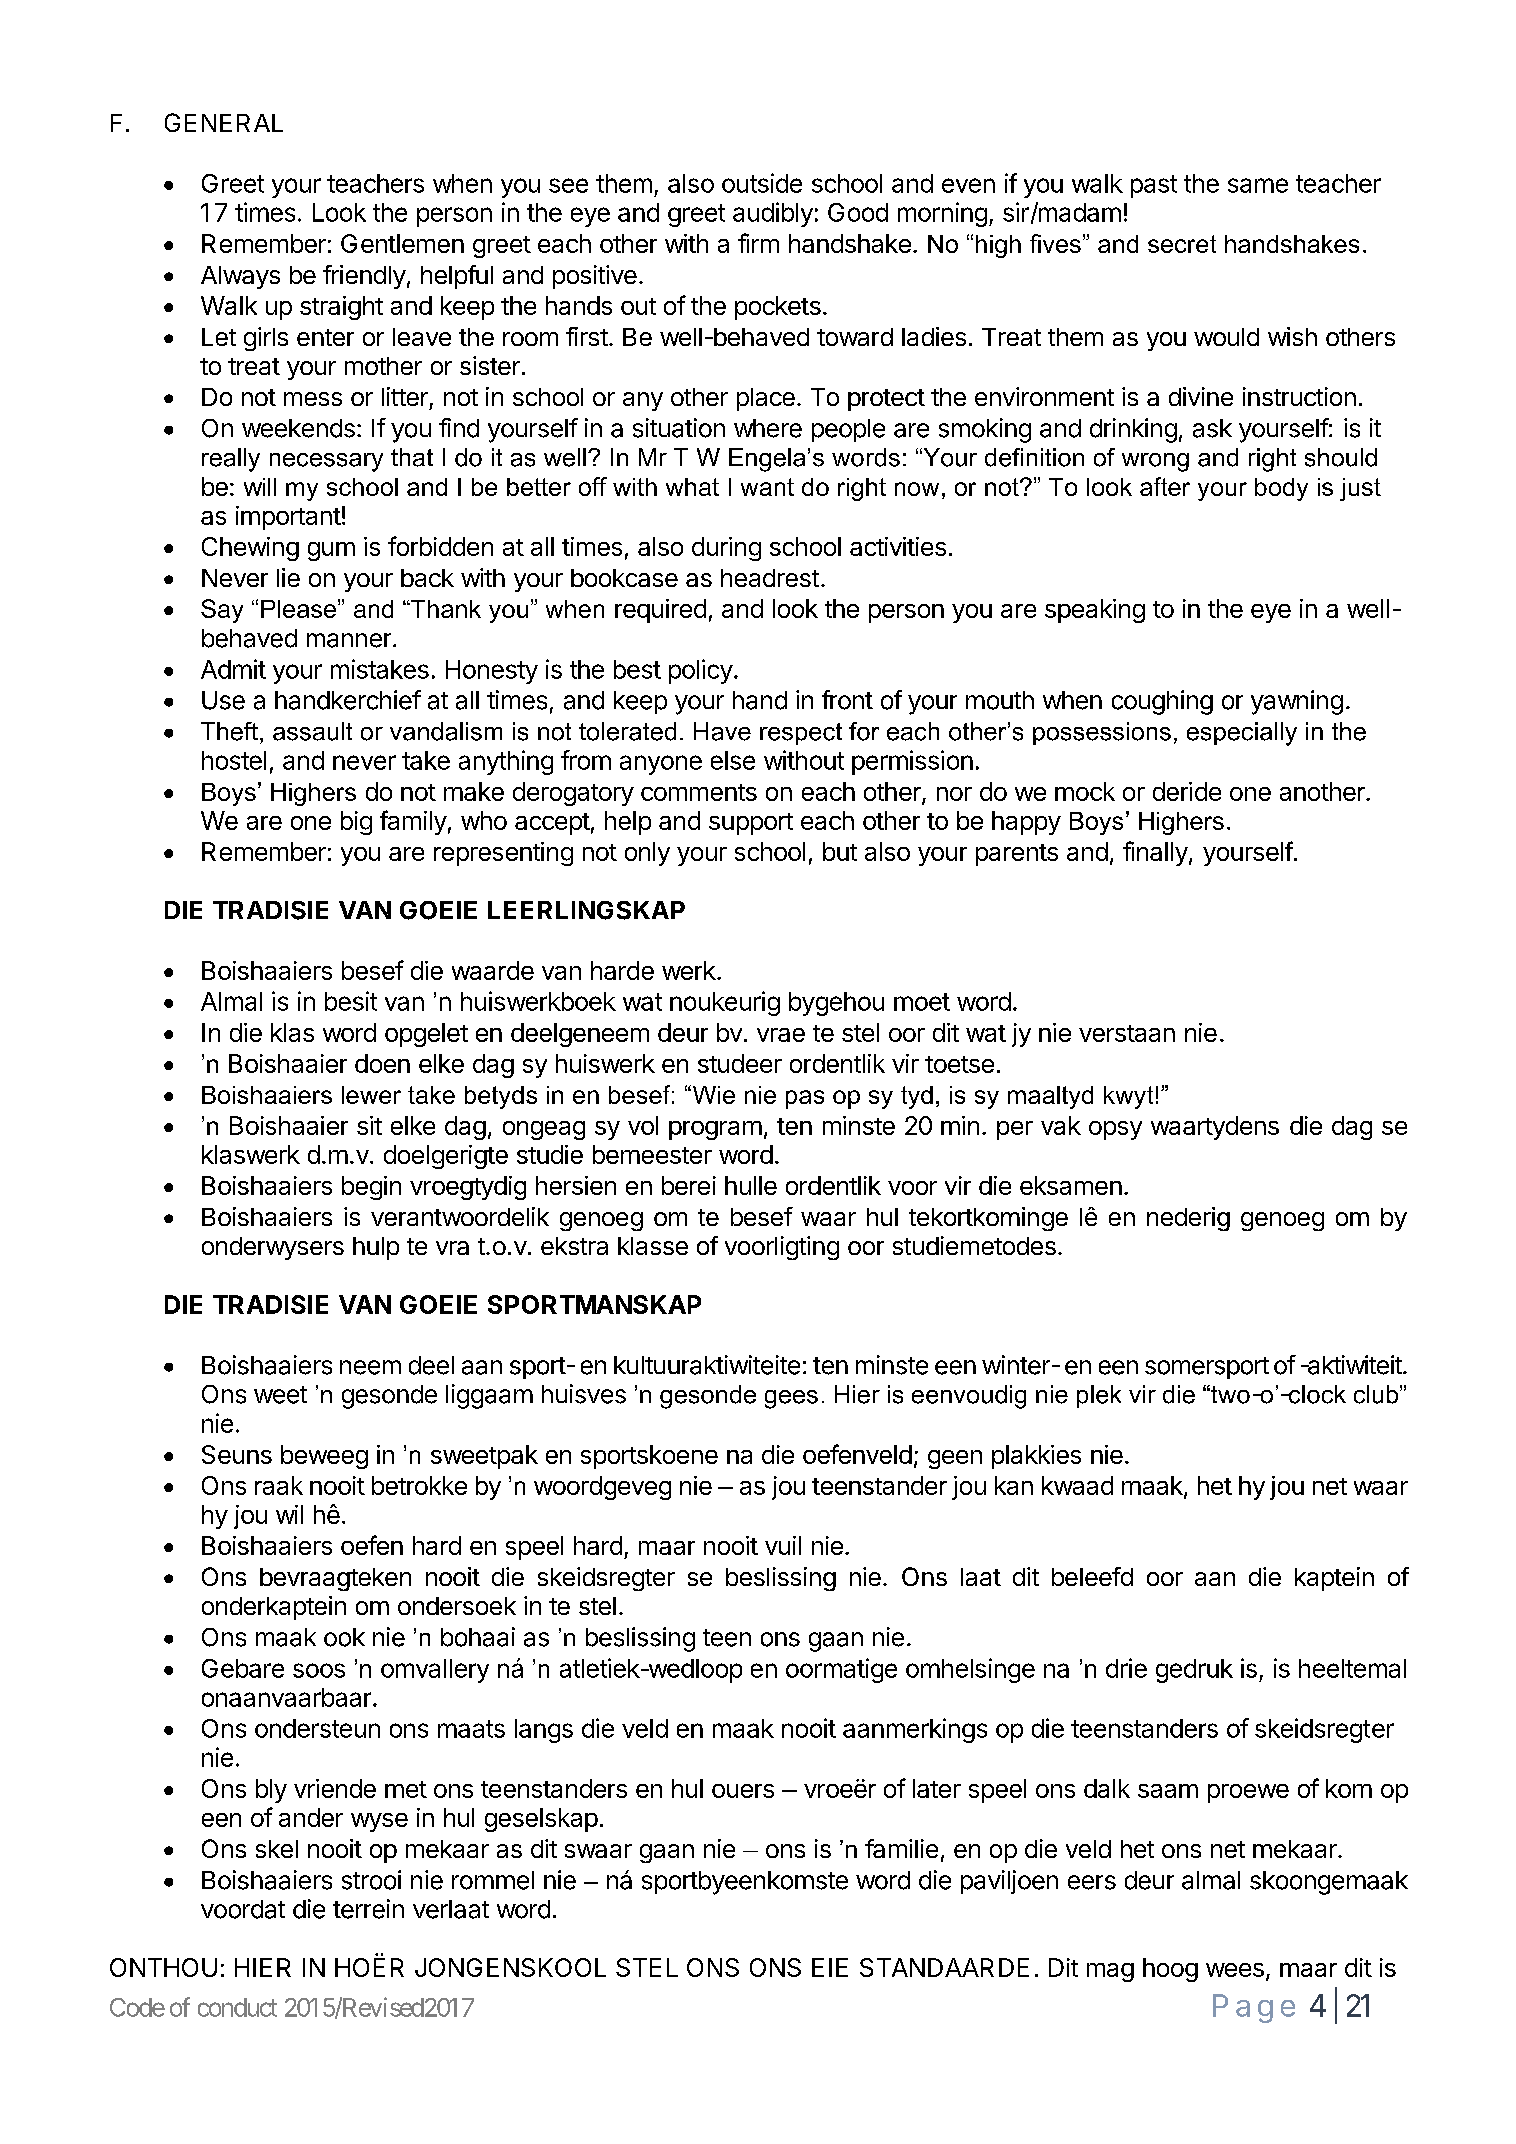 Image resolution: width=1516 pixels, height=2144 pixels. Describe the element at coordinates (356, 823) in the page. I see `big` at that location.
